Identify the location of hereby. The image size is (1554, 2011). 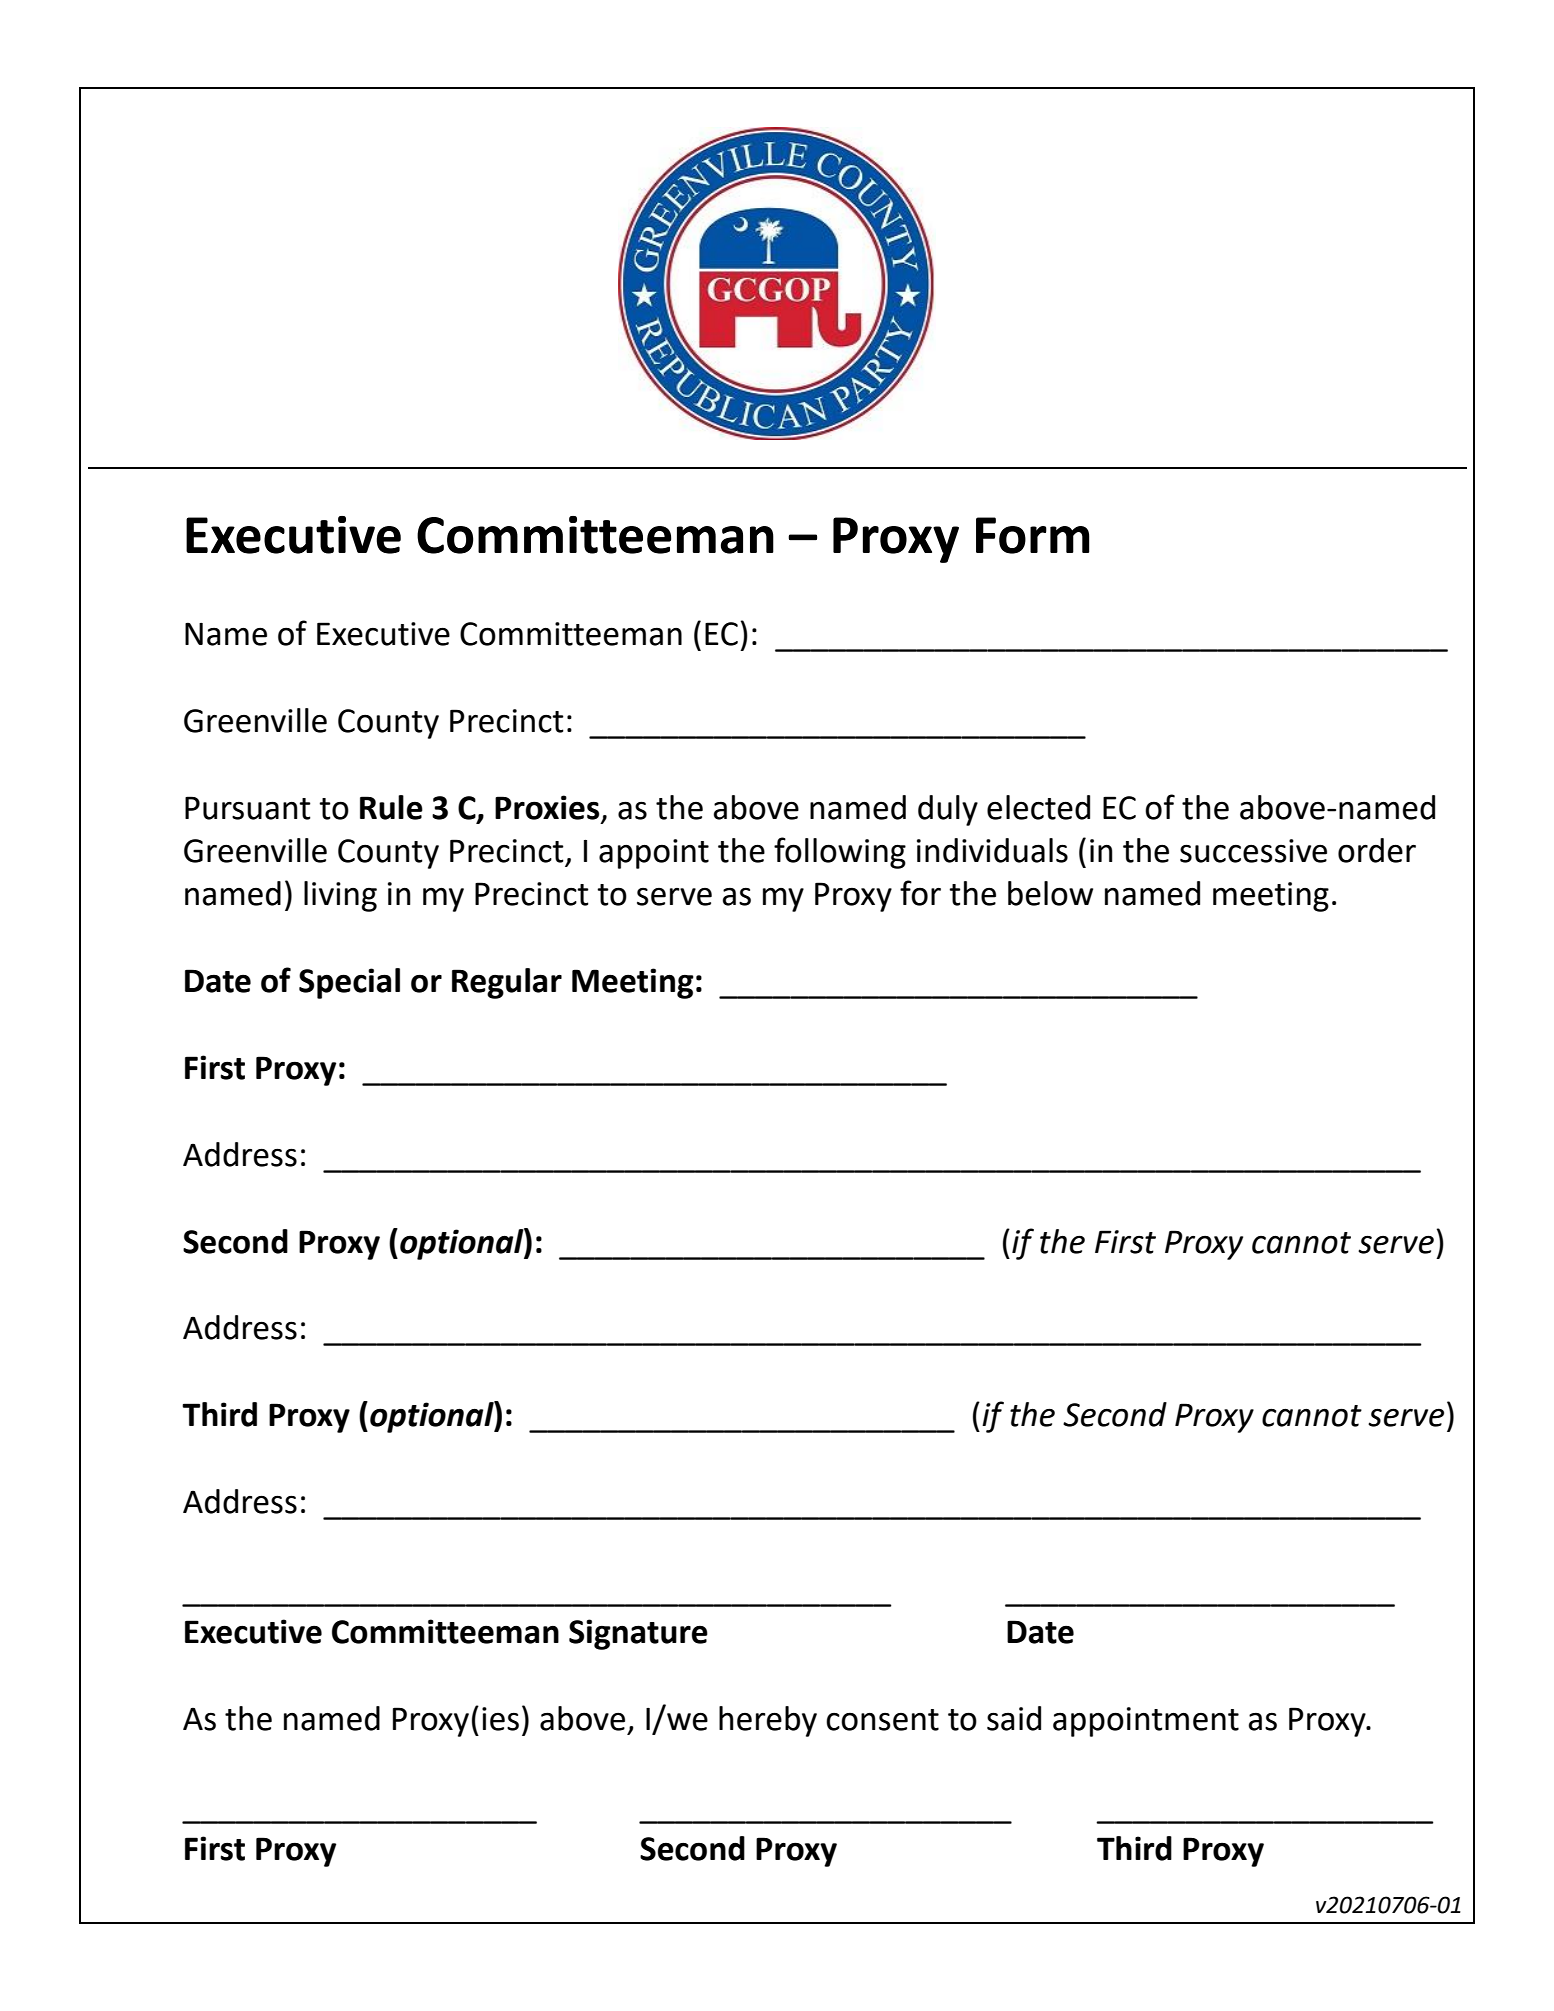
(768, 1721).
